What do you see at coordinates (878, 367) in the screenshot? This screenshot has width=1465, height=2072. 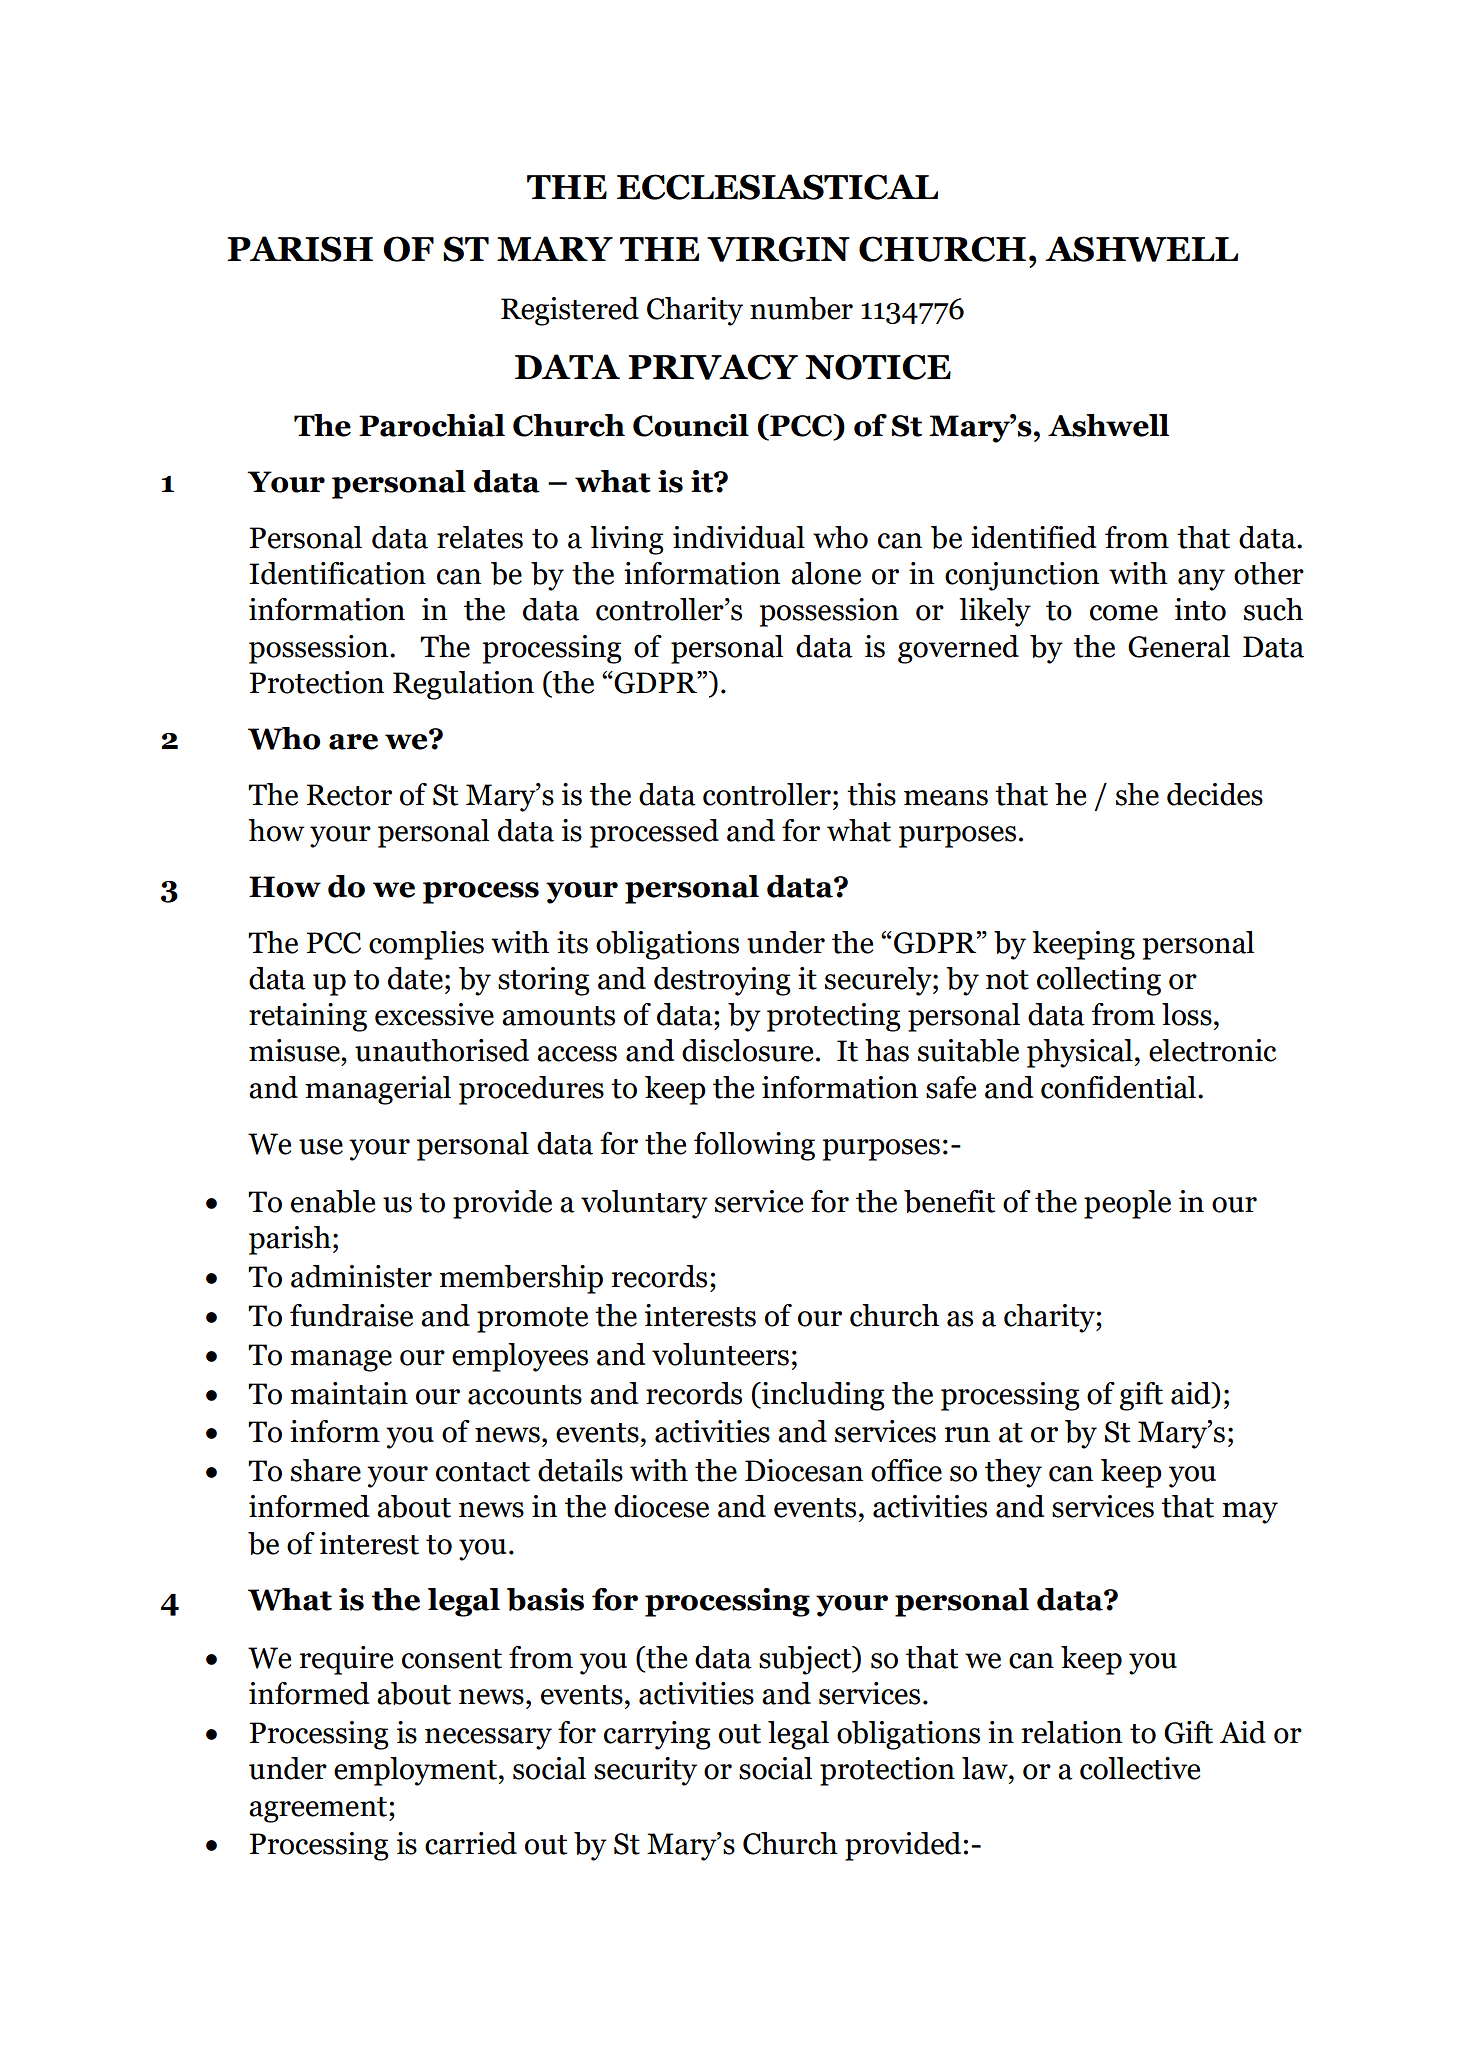 I see `NOTICE` at bounding box center [878, 367].
